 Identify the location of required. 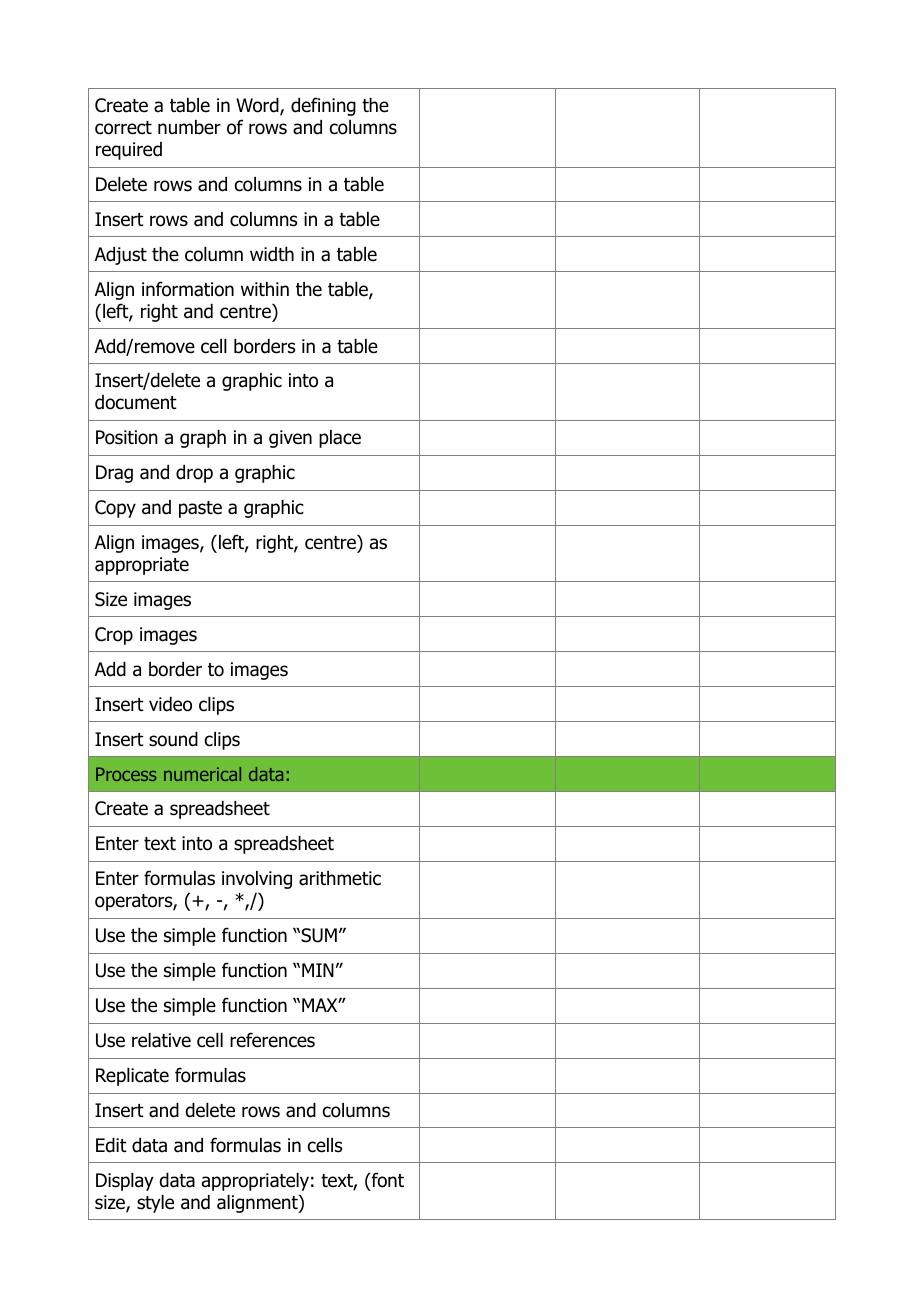
(129, 151).
